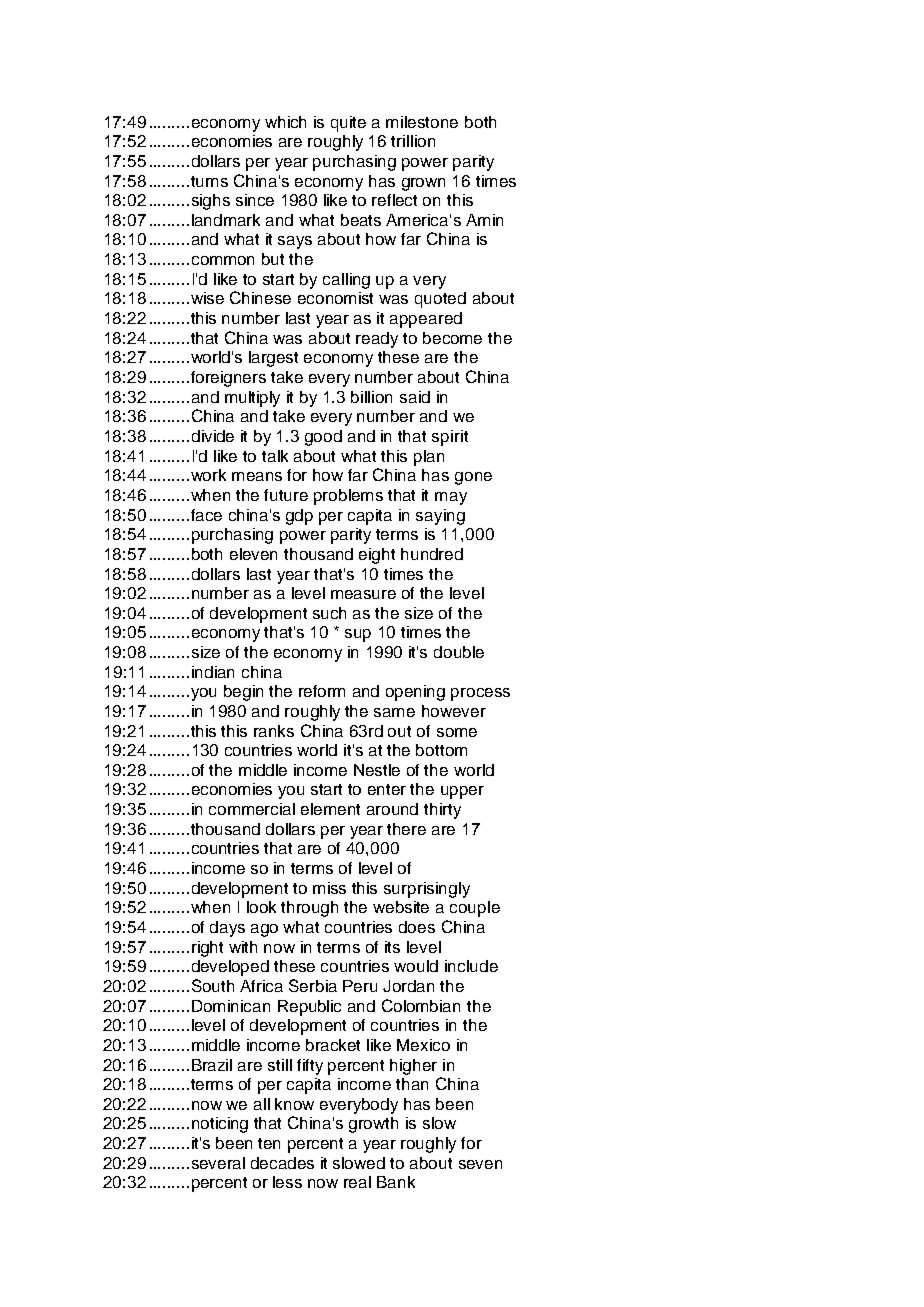  Describe the element at coordinates (371, 397) in the image. I see `billion` at that location.
